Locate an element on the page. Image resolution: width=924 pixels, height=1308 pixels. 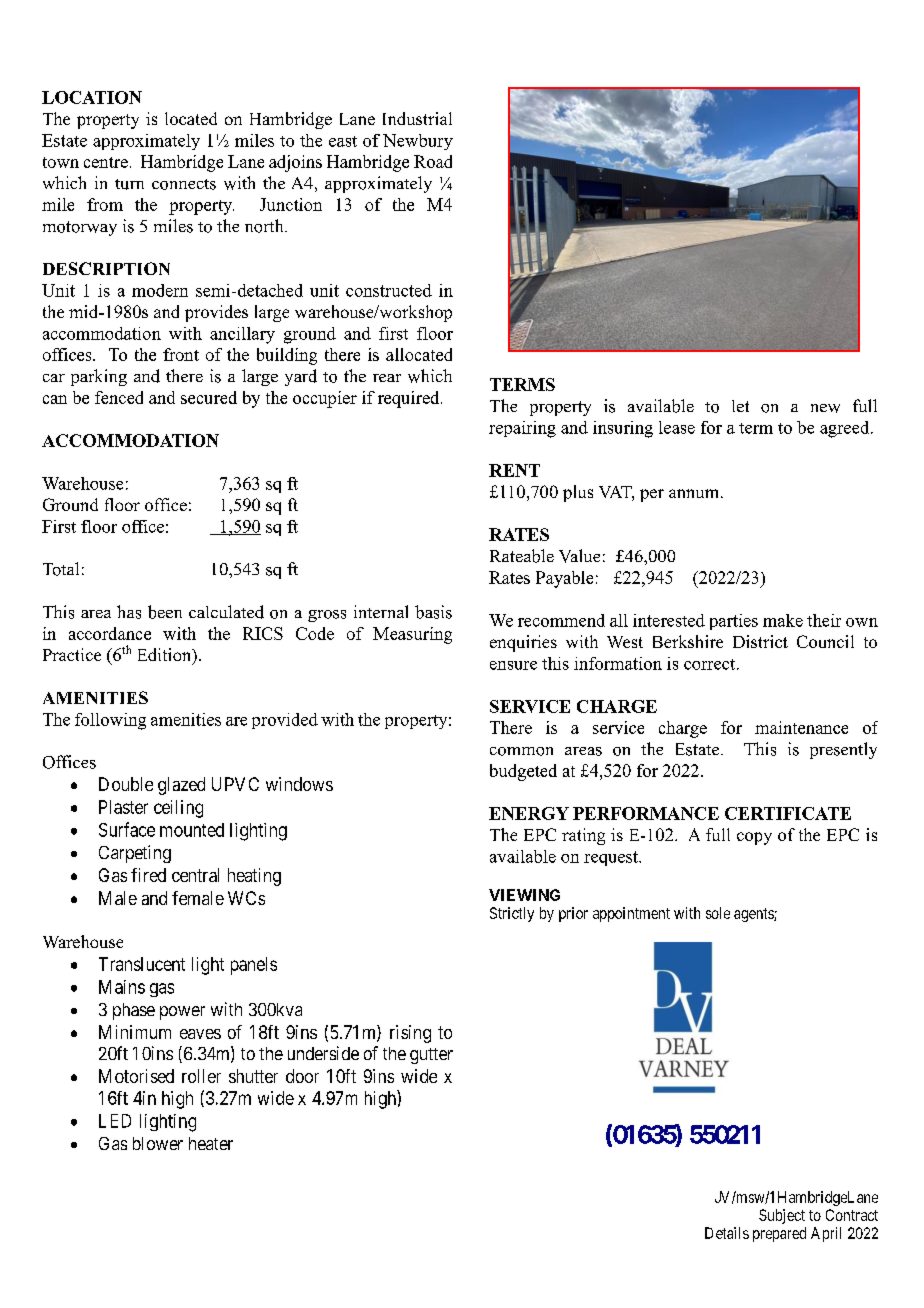
required is located at coordinates (410, 399).
